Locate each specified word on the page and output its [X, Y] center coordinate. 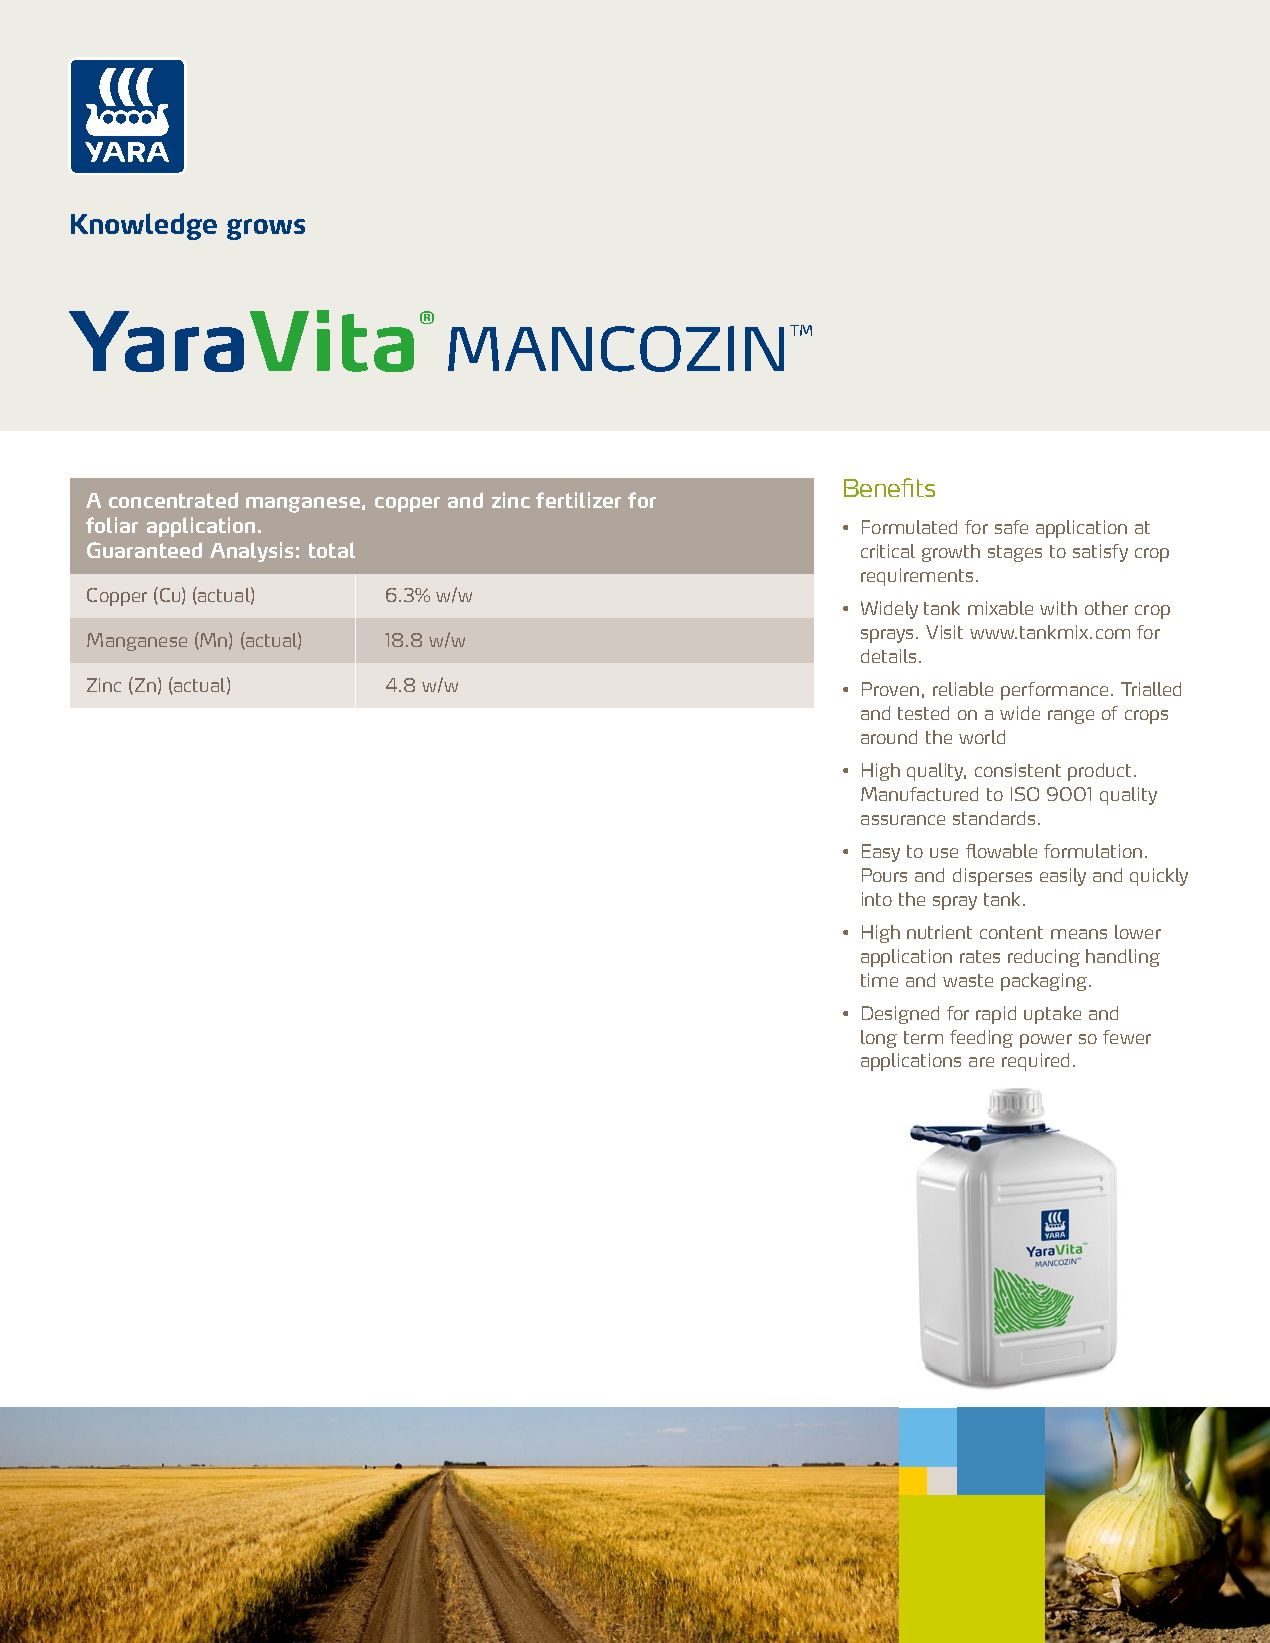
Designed [900, 1015]
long [879, 1039]
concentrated [173, 500]
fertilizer [578, 500]
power [1046, 1041]
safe [1011, 527]
